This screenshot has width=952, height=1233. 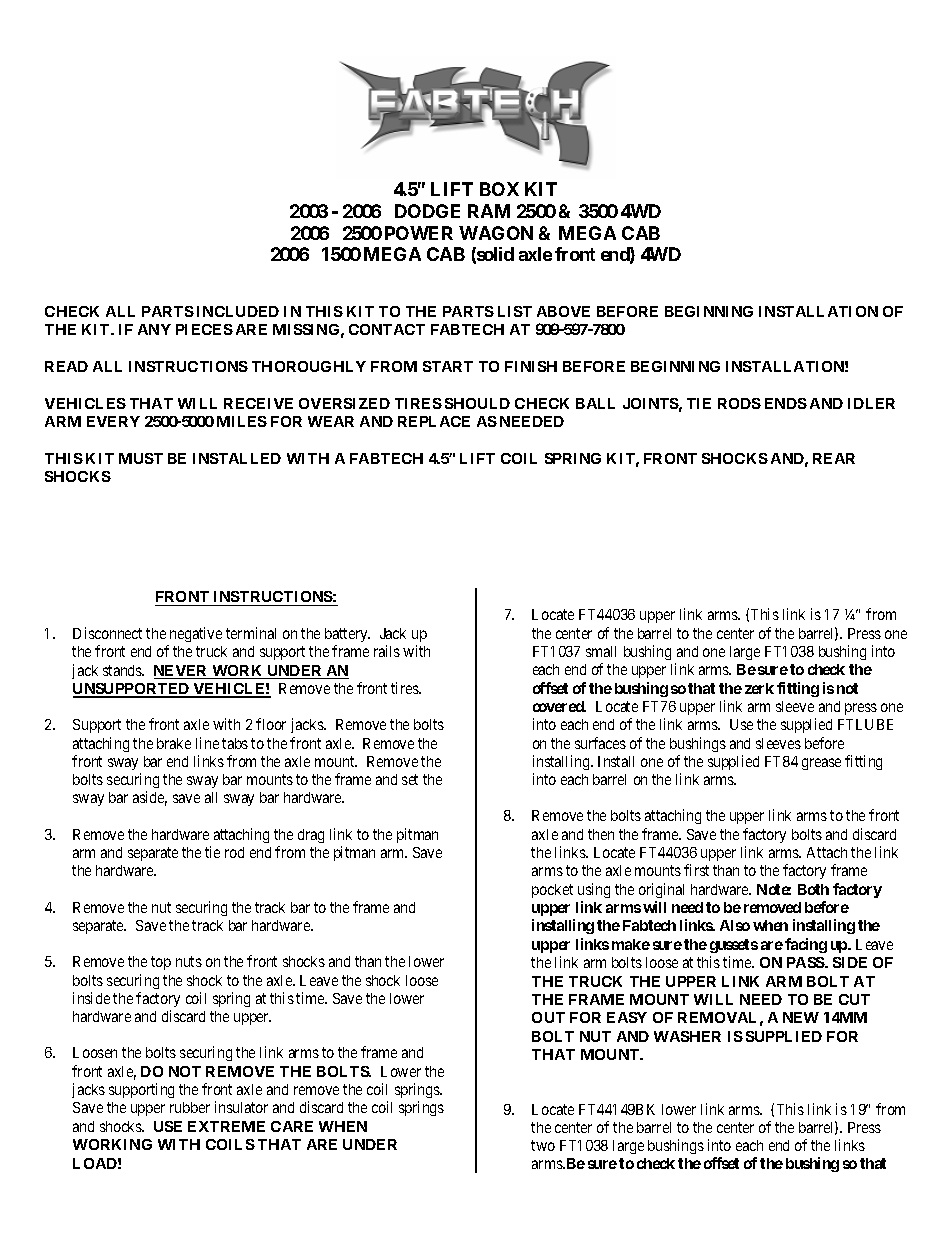 I want to click on INCLUDED, so click(x=238, y=311).
